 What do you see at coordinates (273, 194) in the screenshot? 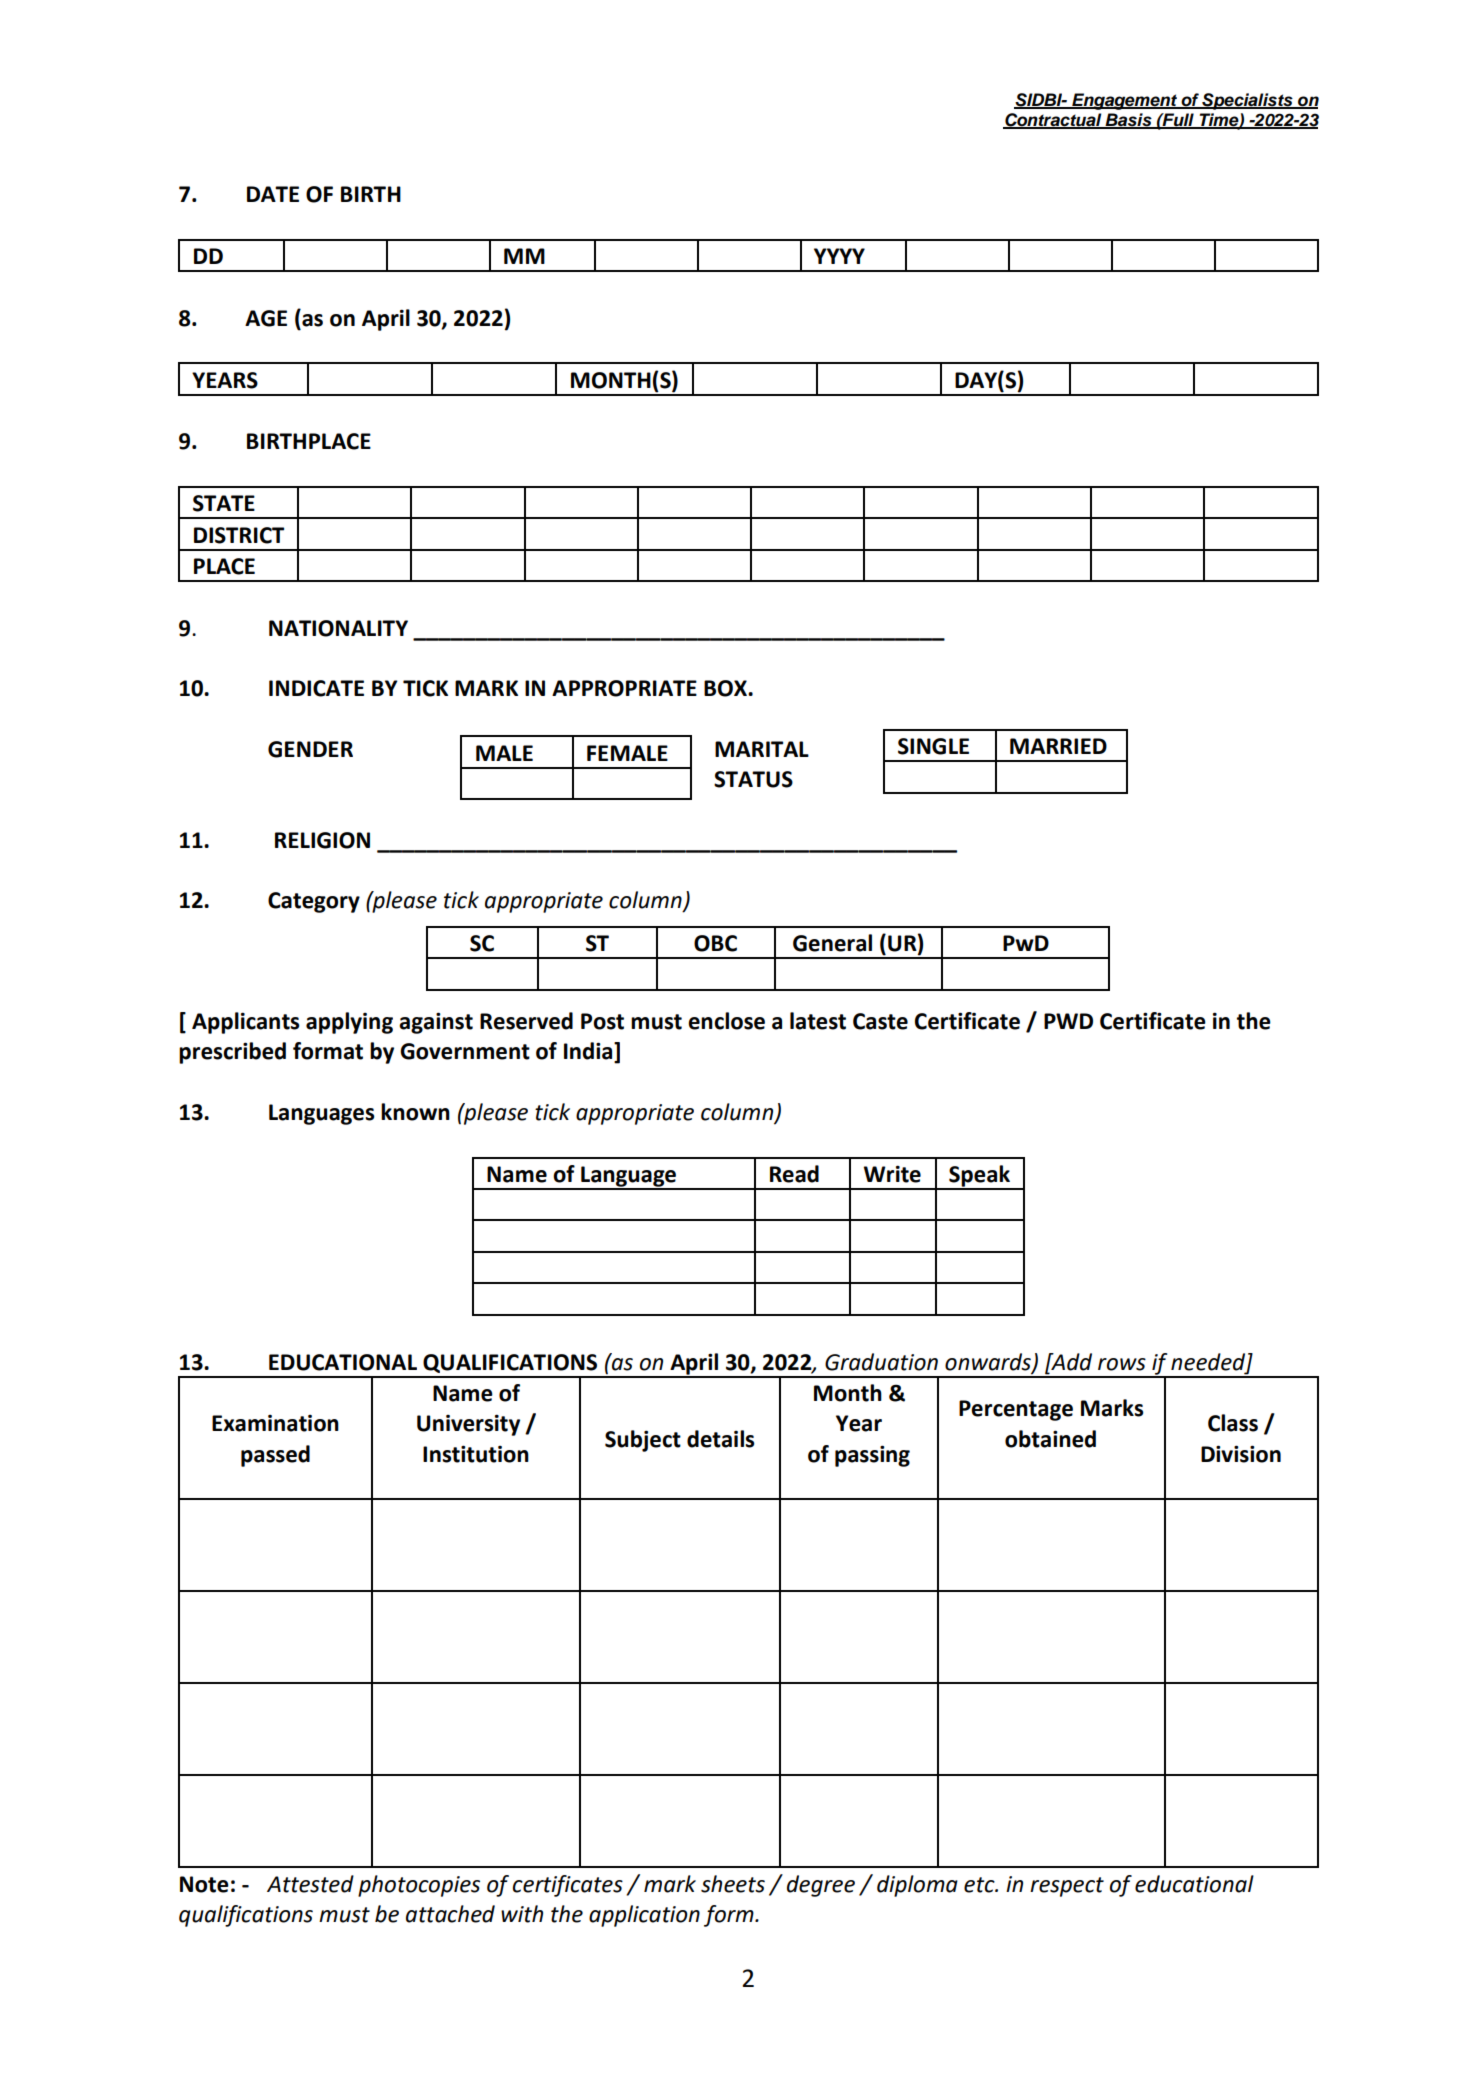
I see `DATE` at bounding box center [273, 194].
